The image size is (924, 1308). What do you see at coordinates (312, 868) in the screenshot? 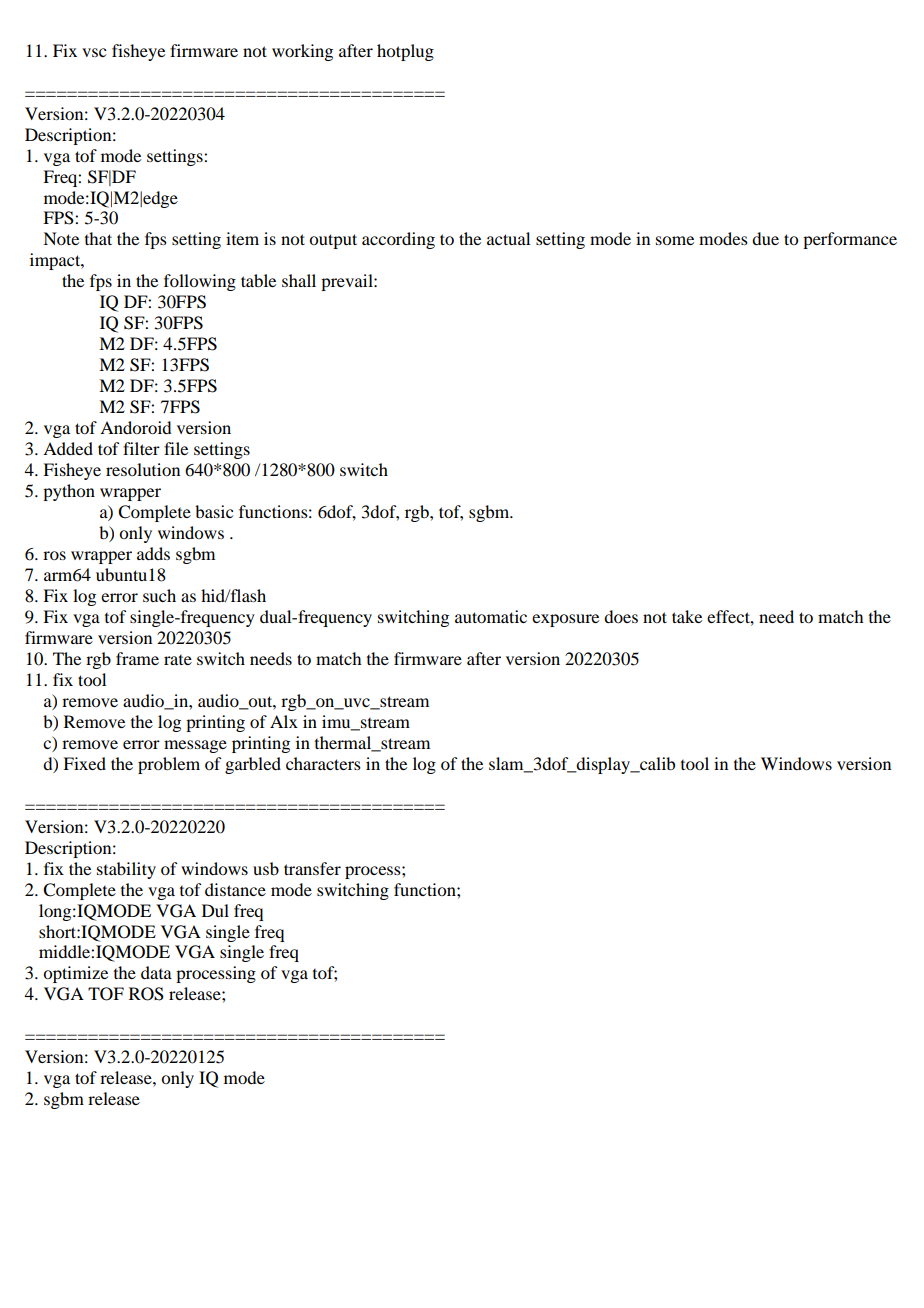
I see `transfer` at bounding box center [312, 868].
